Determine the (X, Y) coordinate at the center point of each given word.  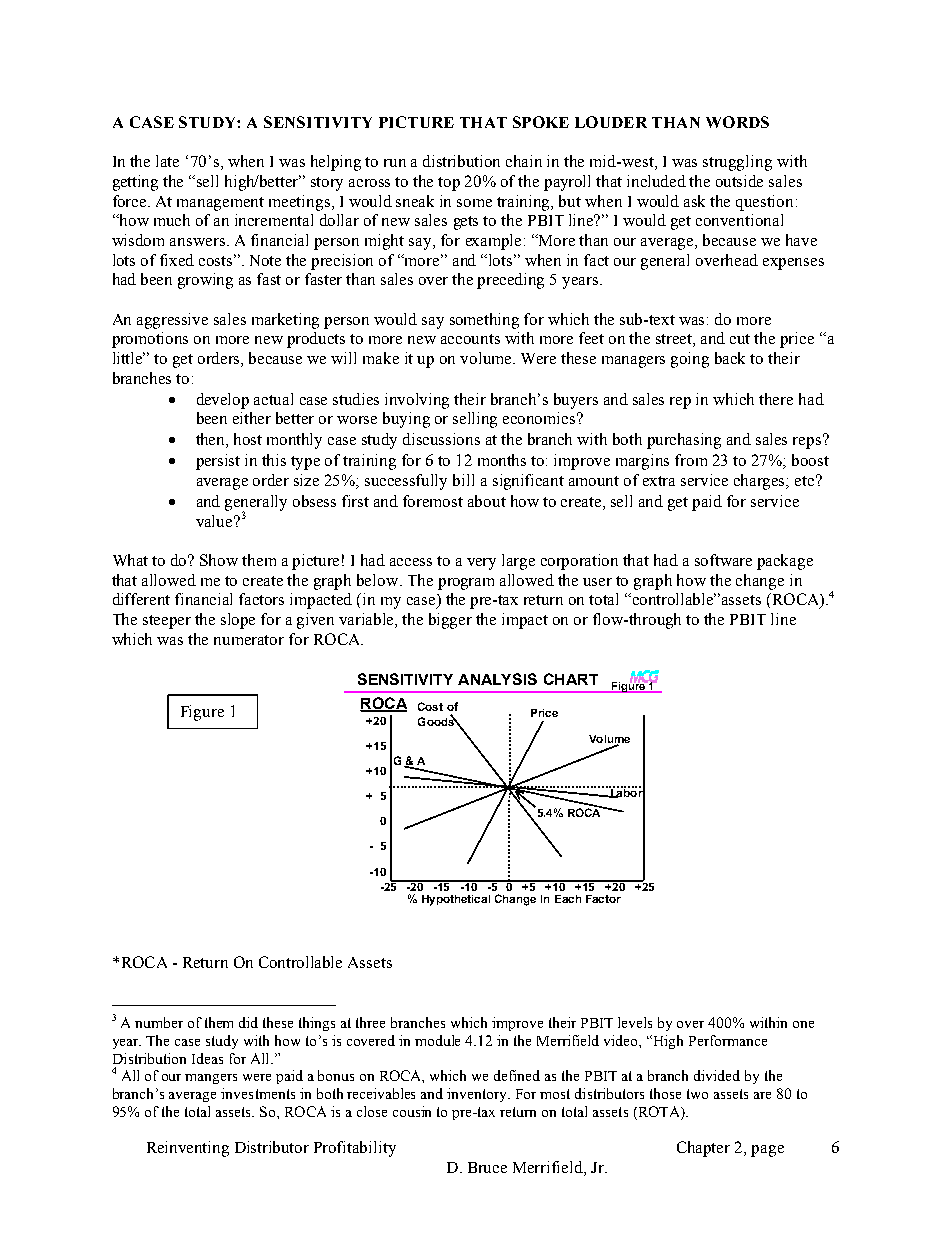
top (449, 184)
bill (463, 480)
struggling (737, 163)
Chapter (703, 1149)
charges (761, 482)
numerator (249, 640)
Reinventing (188, 1149)
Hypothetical (456, 900)
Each (568, 899)
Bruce (487, 1167)
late (167, 161)
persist (218, 462)
